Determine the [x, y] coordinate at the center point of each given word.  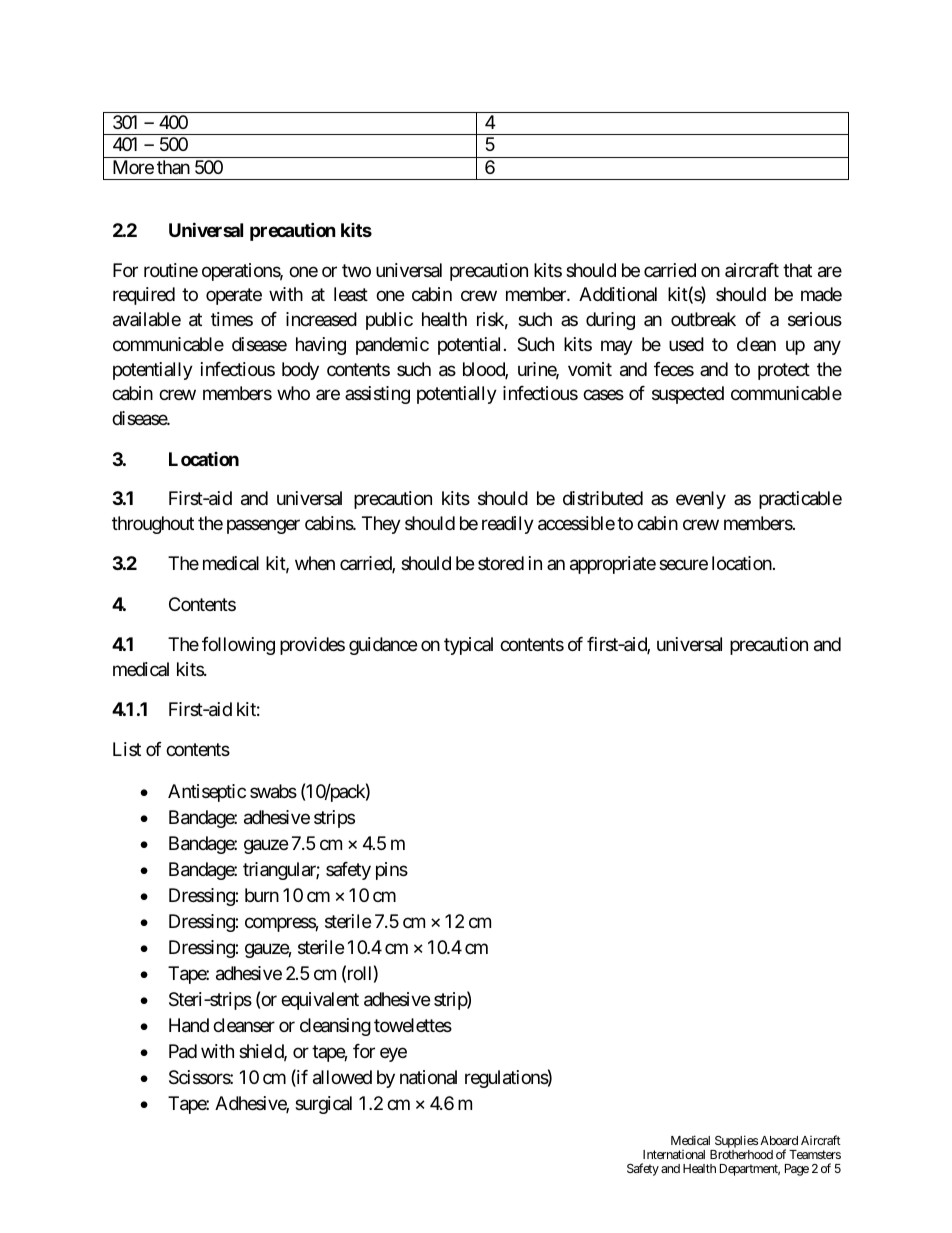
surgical [323, 1105]
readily [508, 525]
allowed [342, 1077]
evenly [701, 500]
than [173, 167]
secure [683, 565]
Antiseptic [207, 793]
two [356, 270]
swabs [273, 791]
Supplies [736, 1141]
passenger [263, 527]
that [797, 270]
